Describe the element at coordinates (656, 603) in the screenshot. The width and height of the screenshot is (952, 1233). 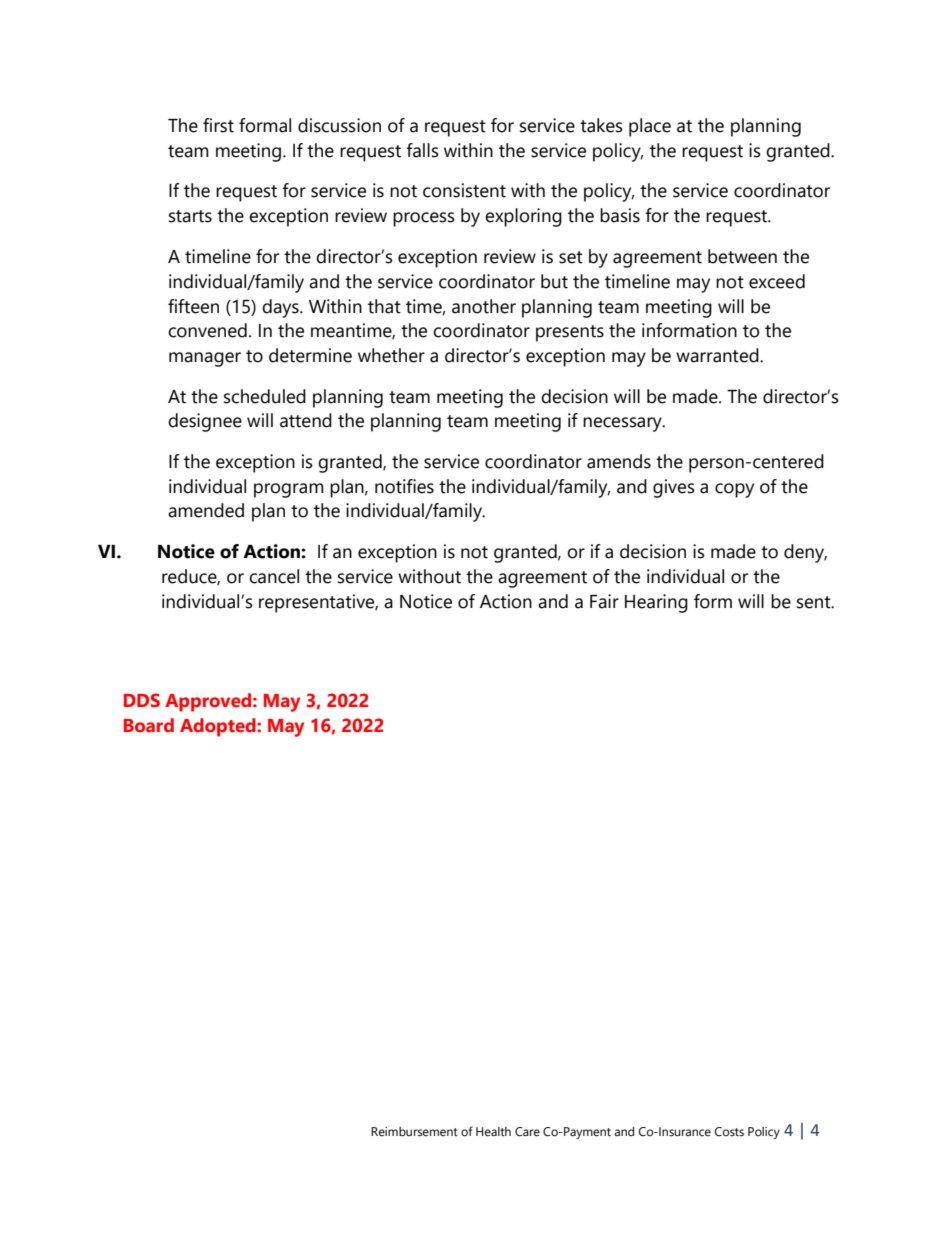
I see `Hearing` at that location.
